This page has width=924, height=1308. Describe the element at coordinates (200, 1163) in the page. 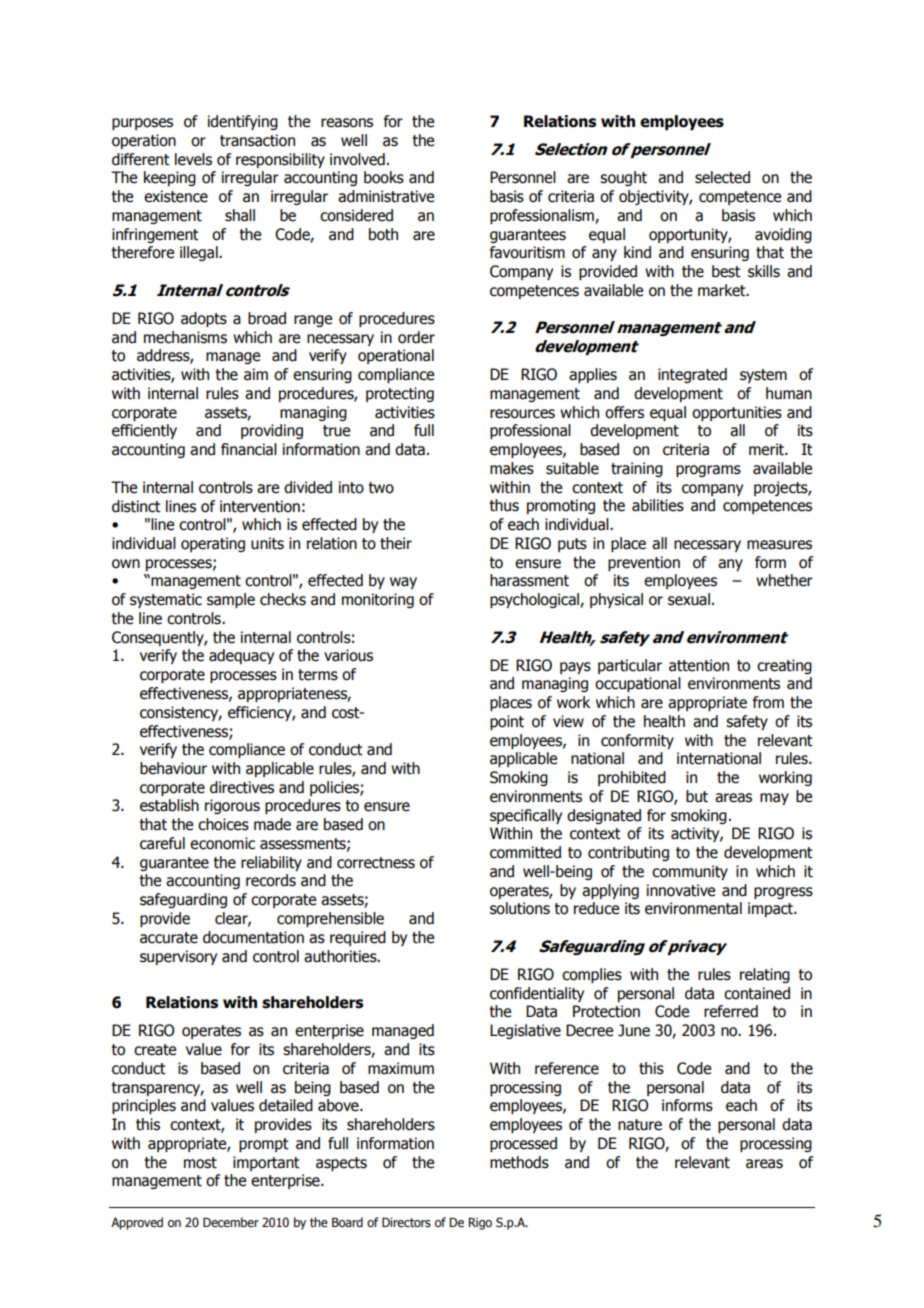

I see `most` at that location.
